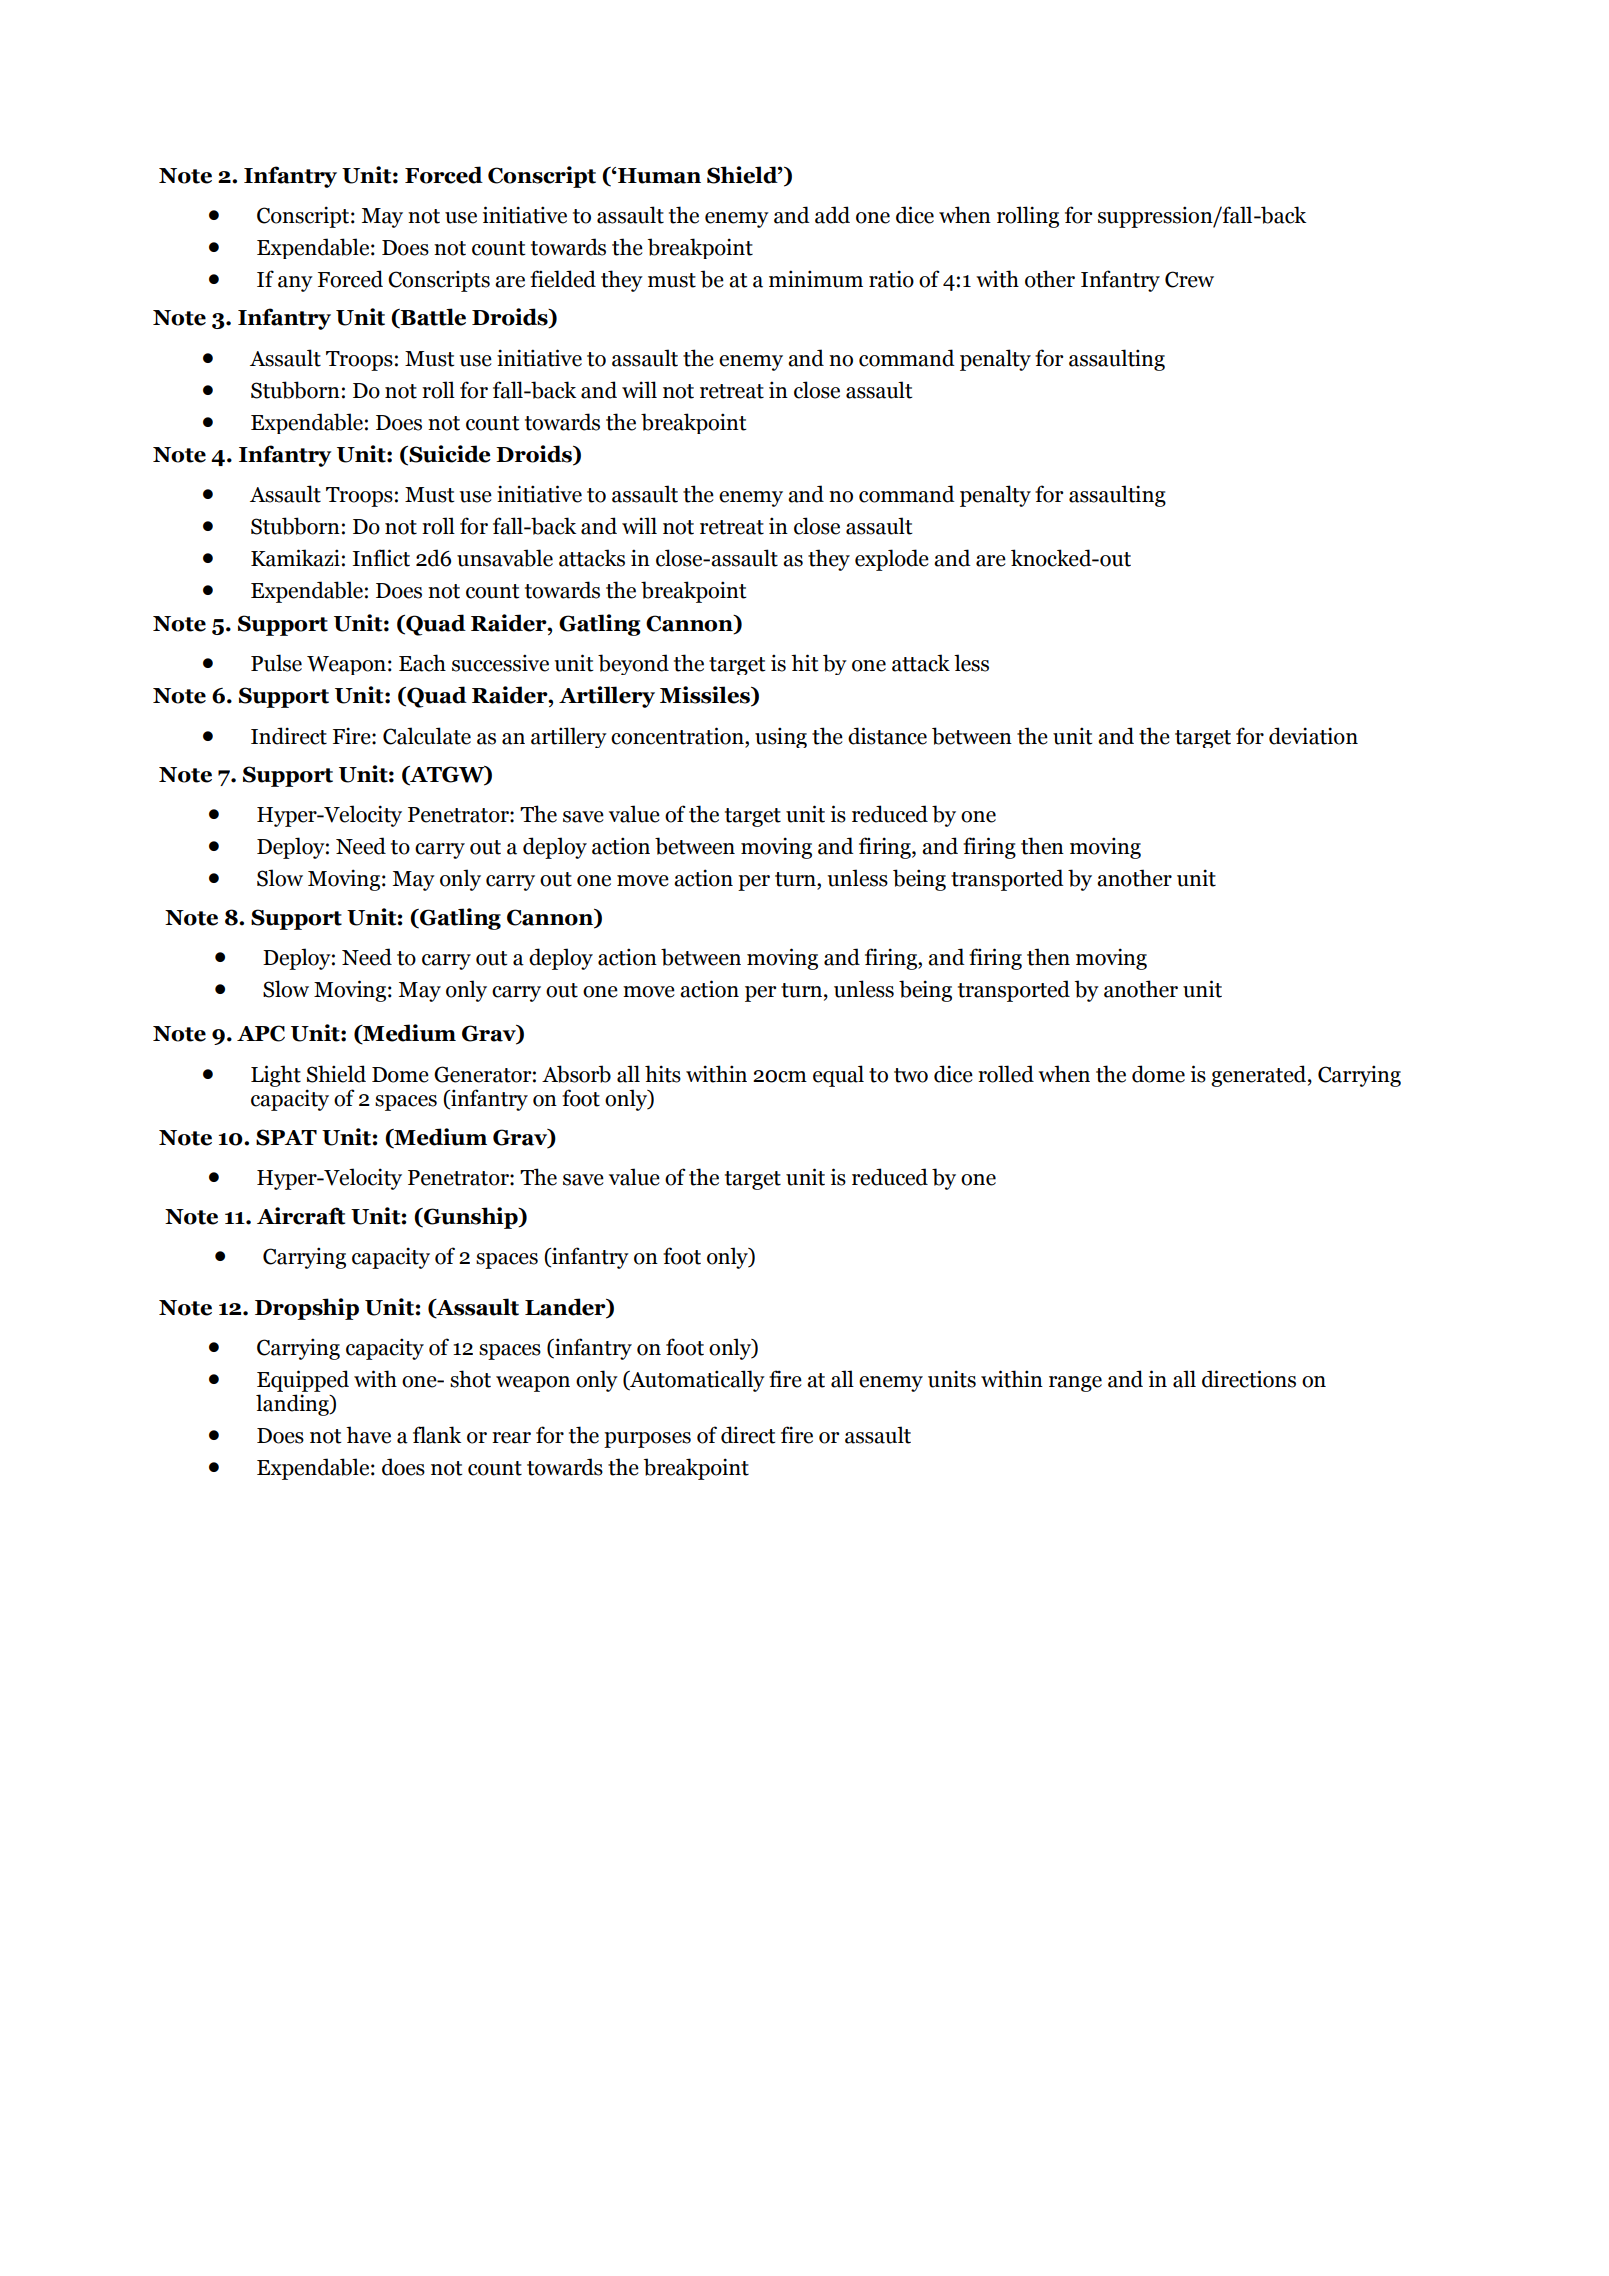 The height and width of the screenshot is (2276, 1609). What do you see at coordinates (647, 1440) in the screenshot?
I see `purposes` at bounding box center [647, 1440].
